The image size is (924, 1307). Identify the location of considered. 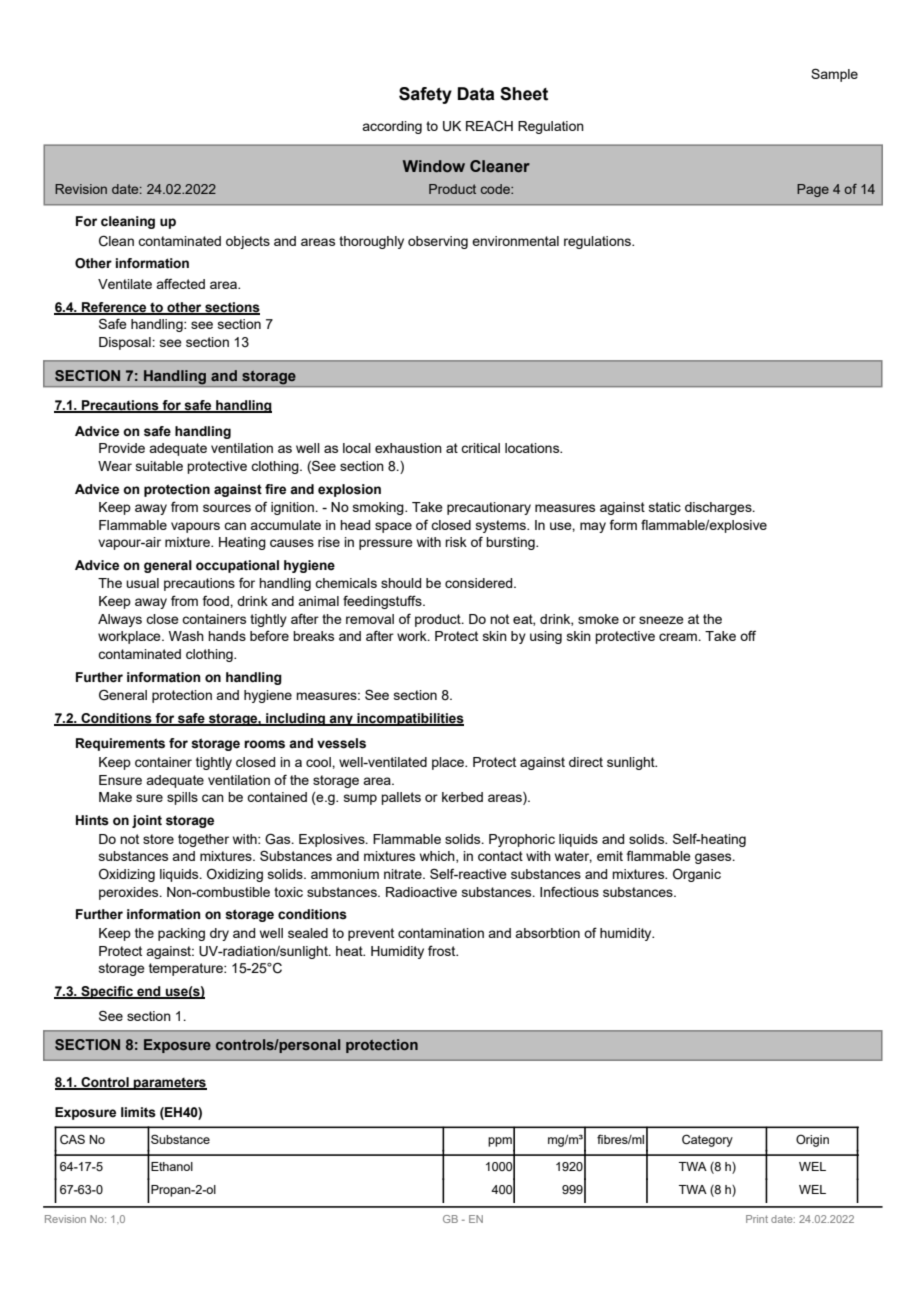
(480, 583).
